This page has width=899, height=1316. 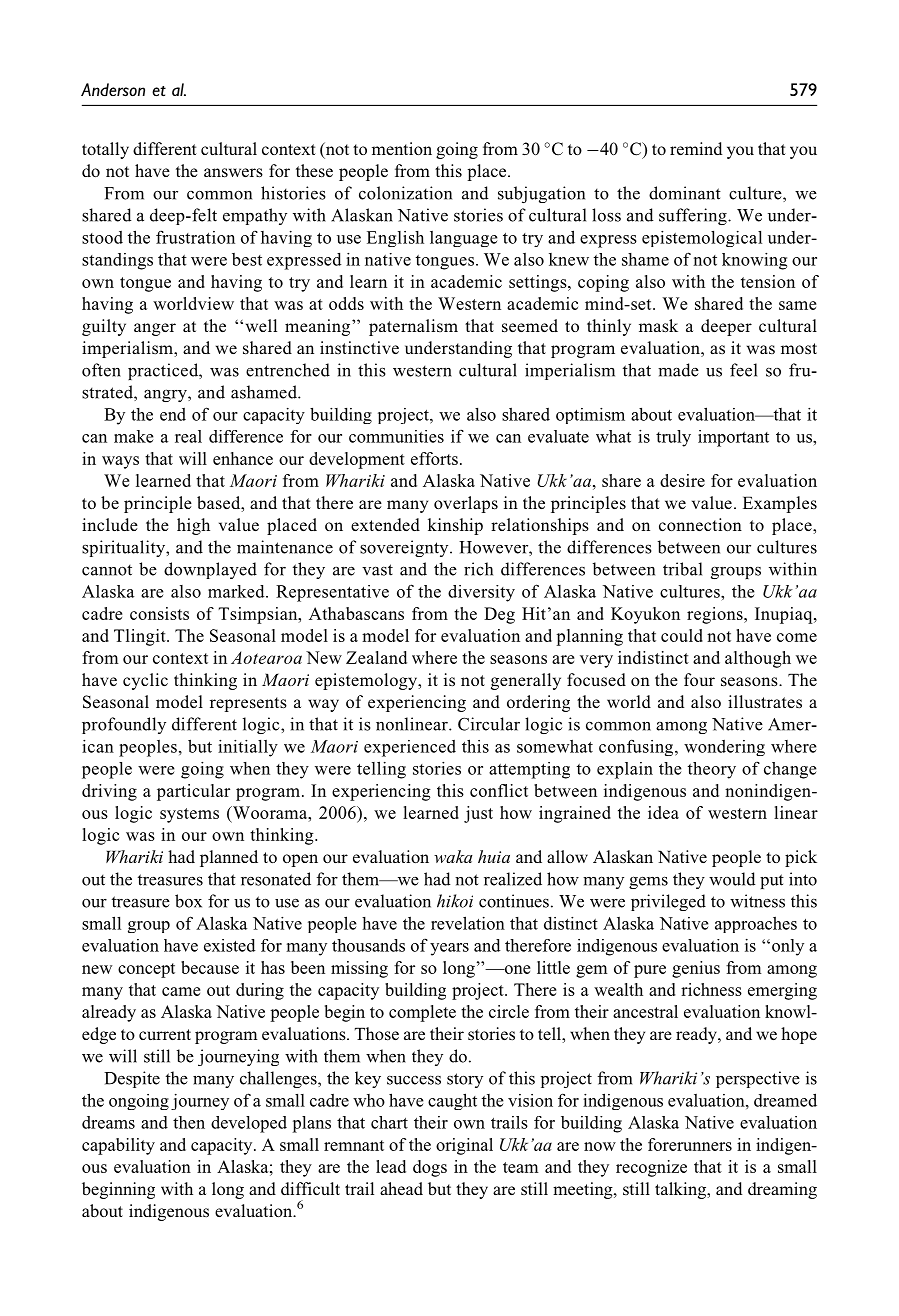 What do you see at coordinates (233, 173) in the page?
I see `answers` at bounding box center [233, 173].
